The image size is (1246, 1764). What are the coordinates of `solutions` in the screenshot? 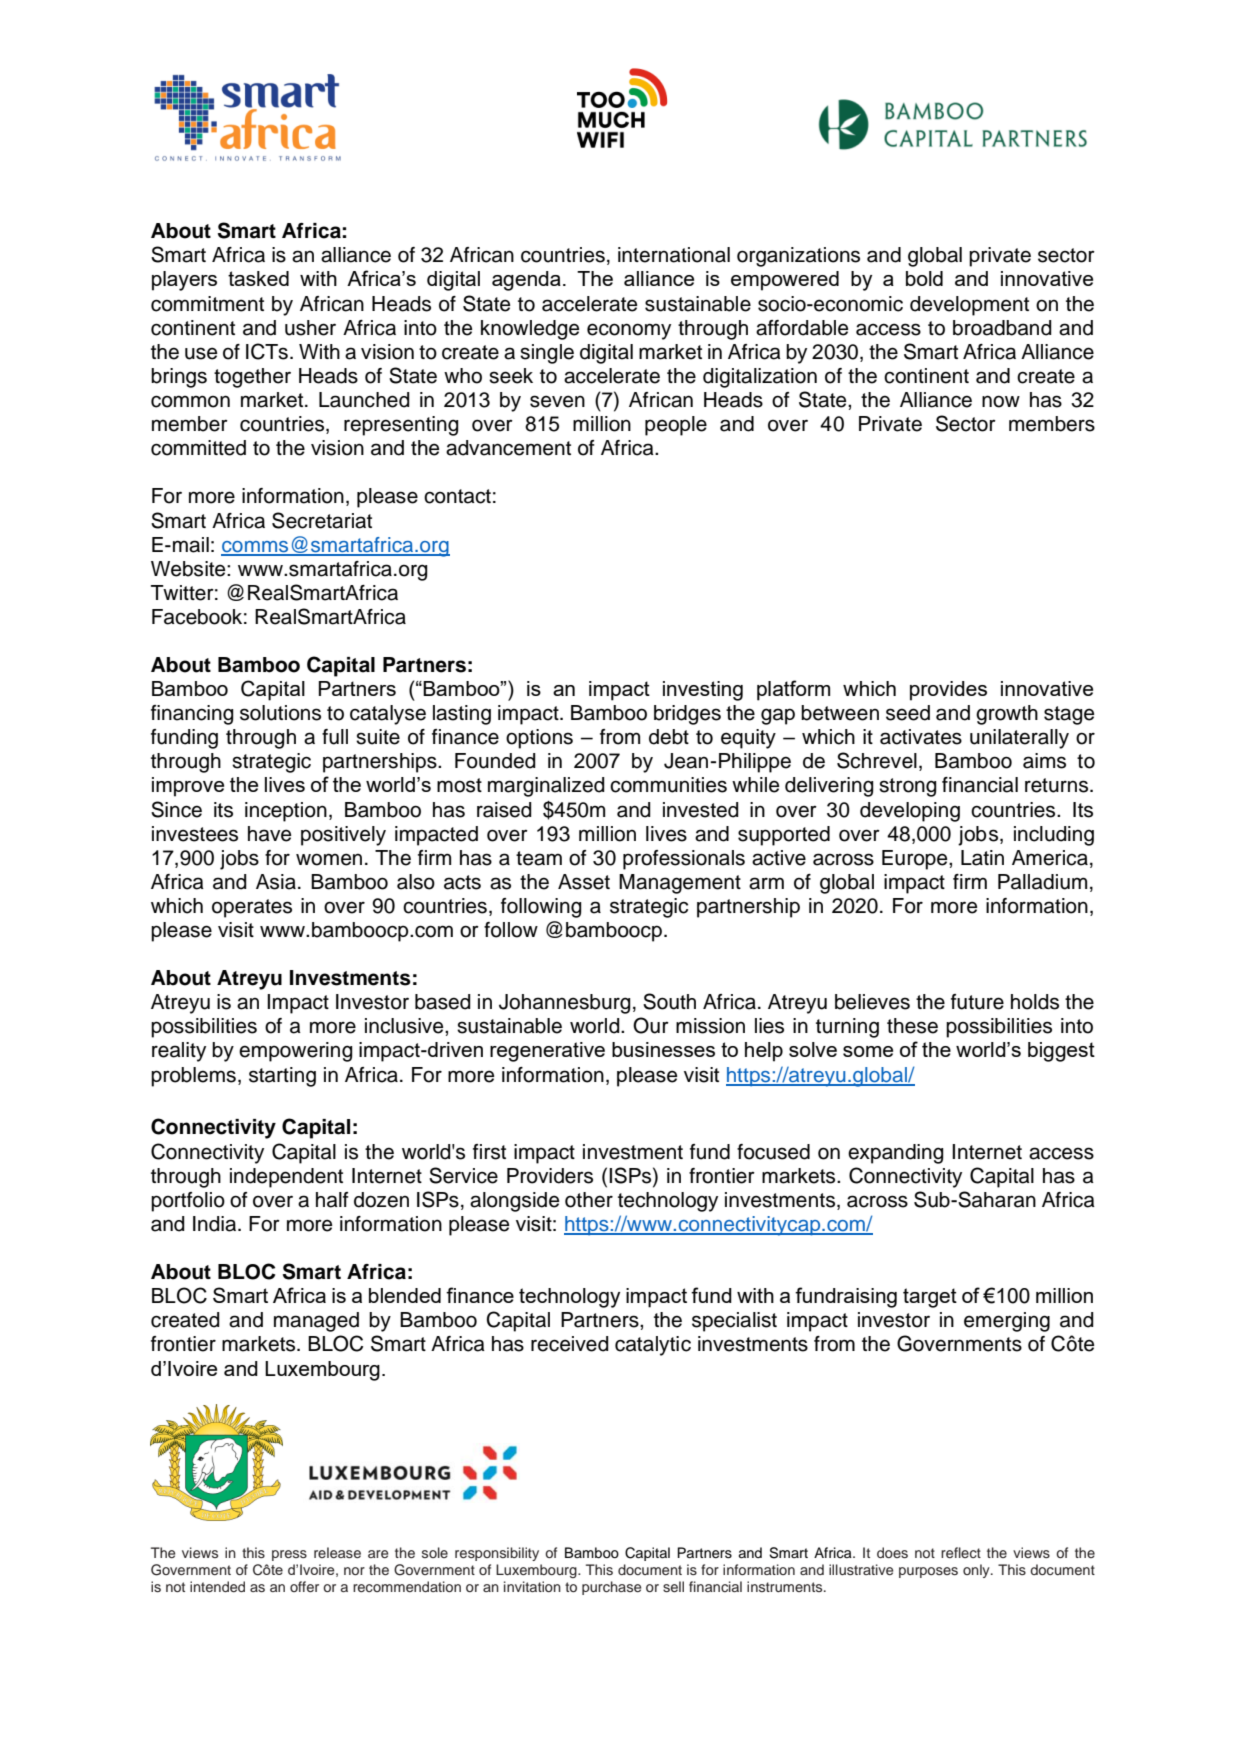 It's located at (280, 713).
